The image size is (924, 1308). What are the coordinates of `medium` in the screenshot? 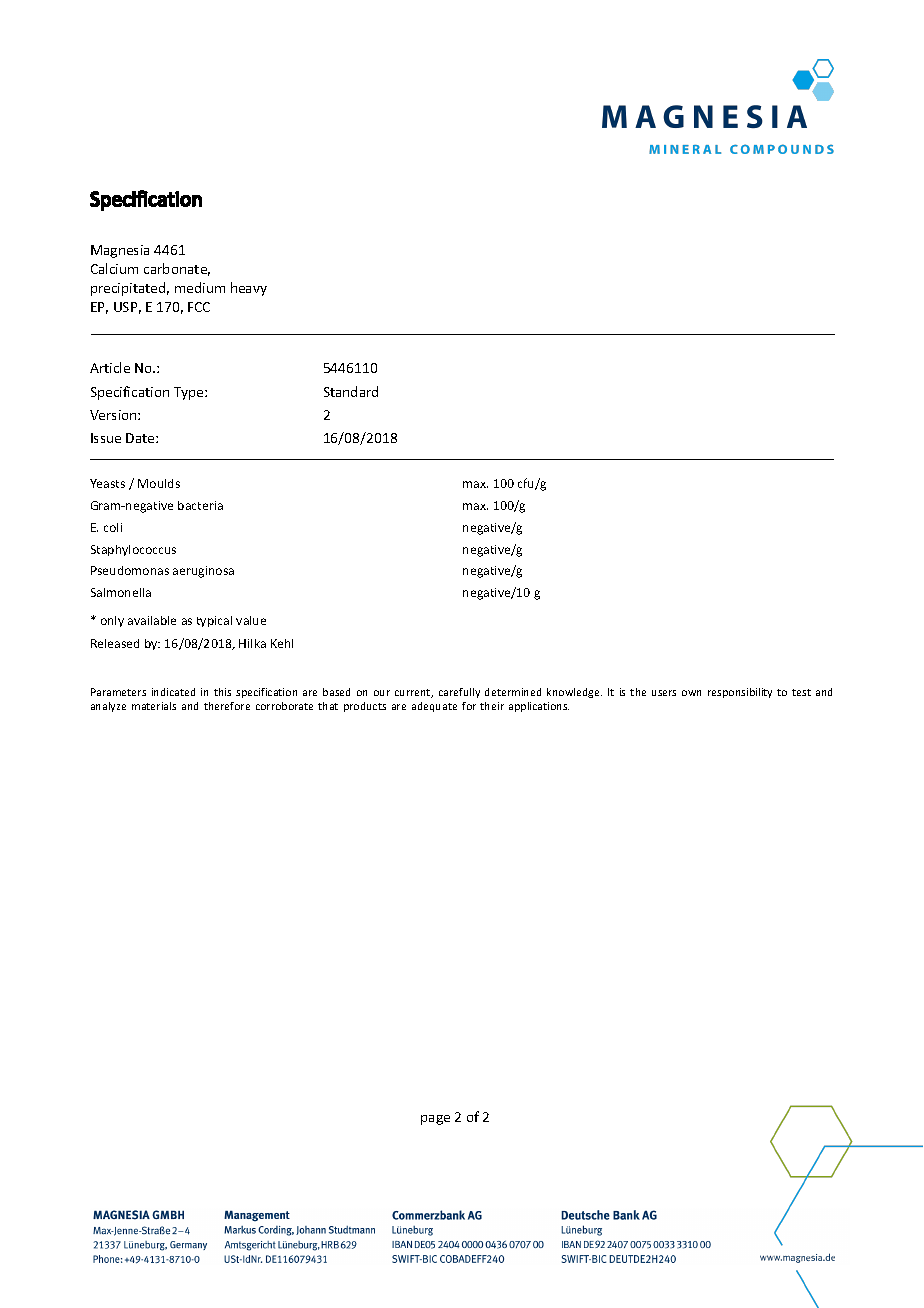 It's located at (200, 287).
